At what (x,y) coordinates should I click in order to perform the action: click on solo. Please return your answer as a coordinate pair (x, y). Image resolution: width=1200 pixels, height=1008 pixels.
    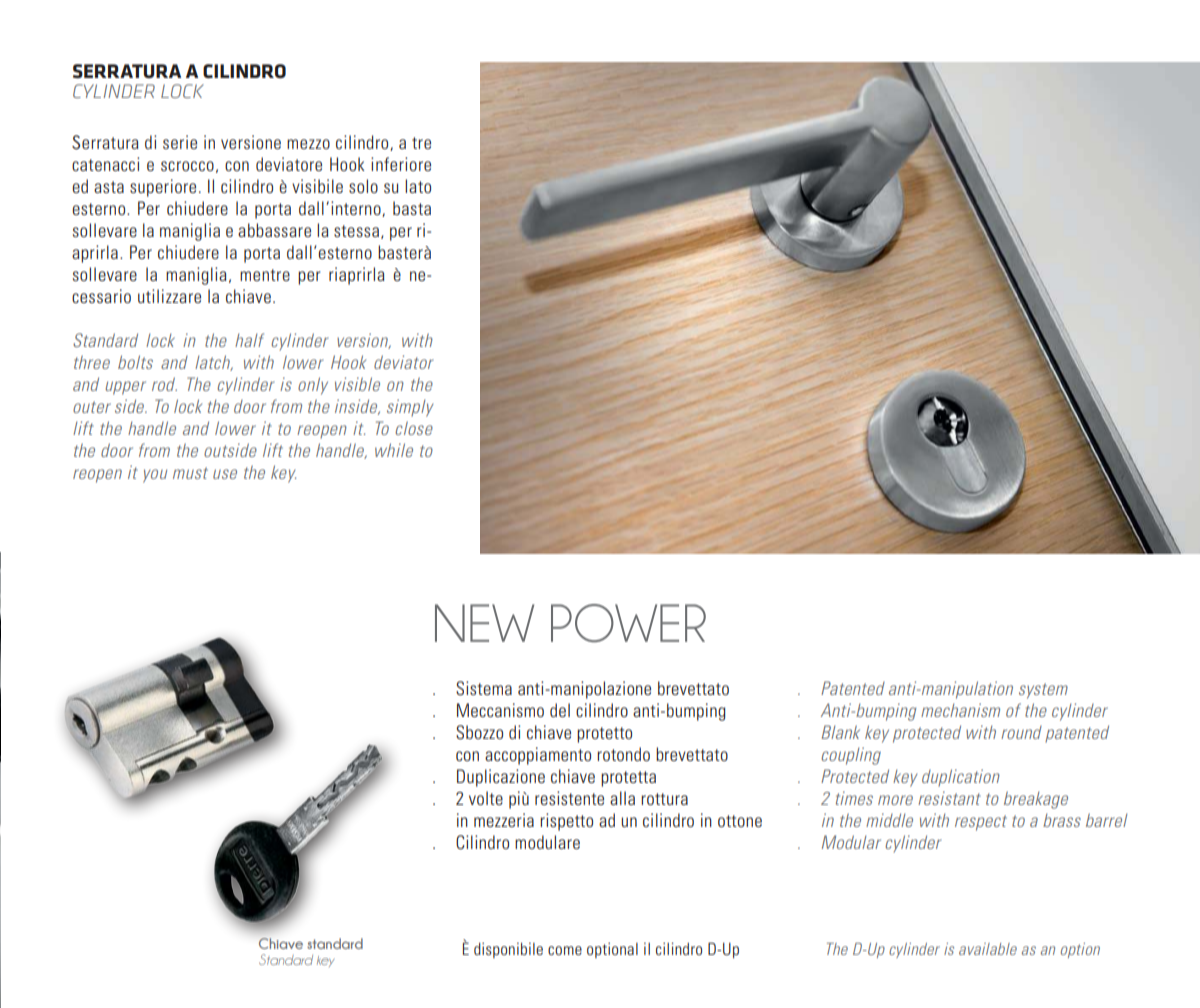
    Looking at the image, I should click on (363, 186).
